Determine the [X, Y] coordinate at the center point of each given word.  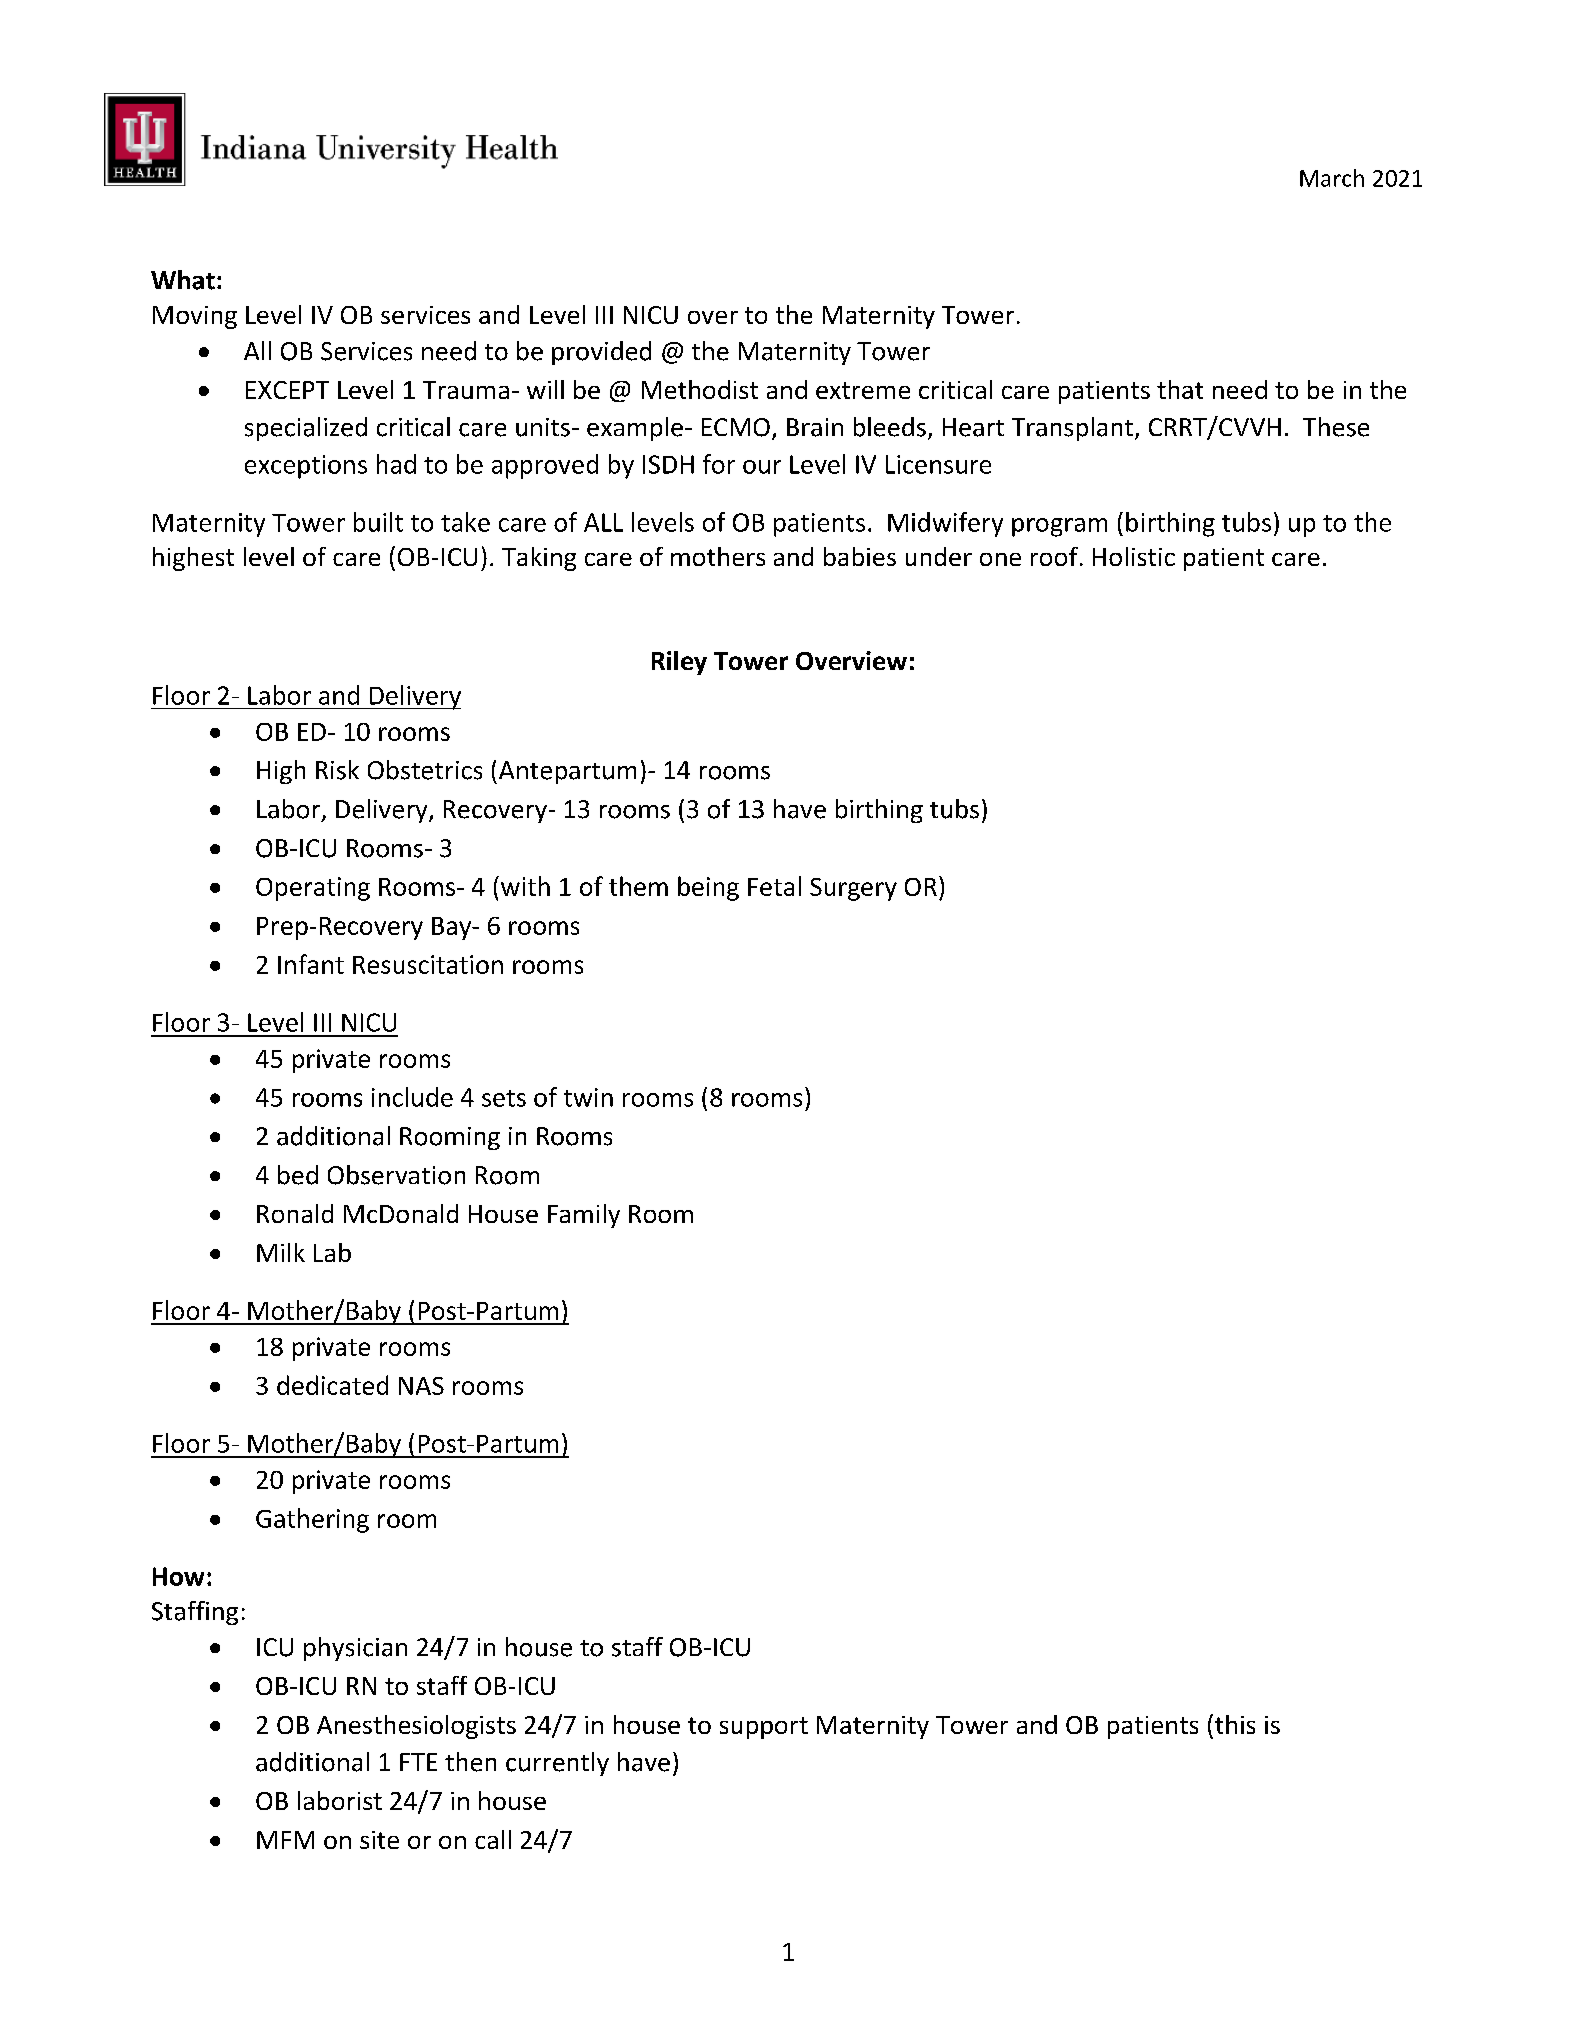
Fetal [774, 886]
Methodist [700, 389]
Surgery [853, 889]
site [379, 1840]
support [764, 1728]
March [1332, 178]
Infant [311, 964]
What [183, 280]
